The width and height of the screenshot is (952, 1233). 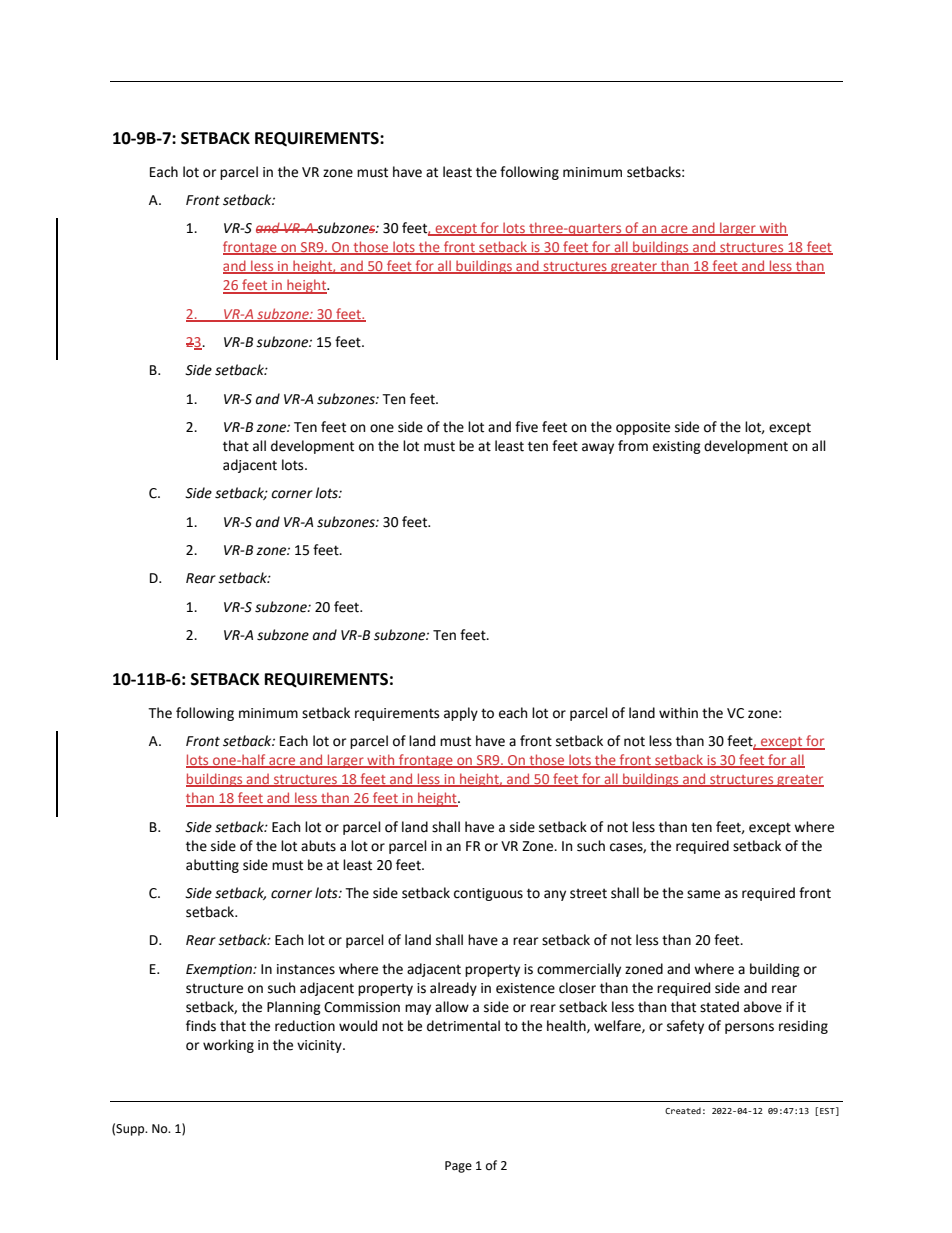 What do you see at coordinates (703, 894) in the screenshot?
I see `same` at bounding box center [703, 894].
